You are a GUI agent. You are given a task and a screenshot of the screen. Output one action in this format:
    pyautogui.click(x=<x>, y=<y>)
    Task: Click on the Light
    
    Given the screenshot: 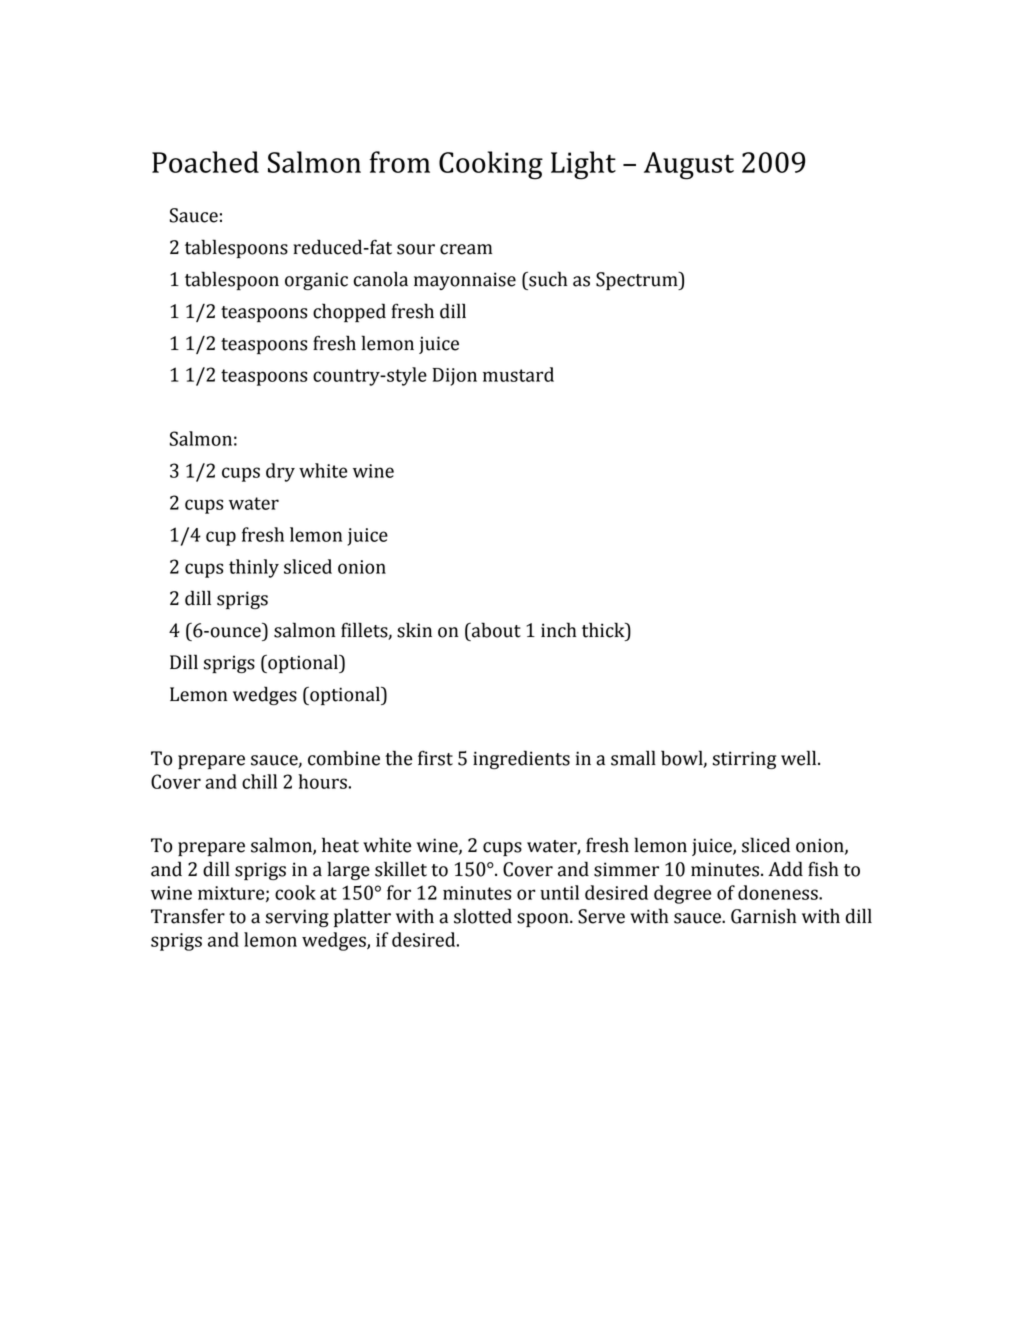 What is the action you would take?
    pyautogui.click(x=583, y=165)
